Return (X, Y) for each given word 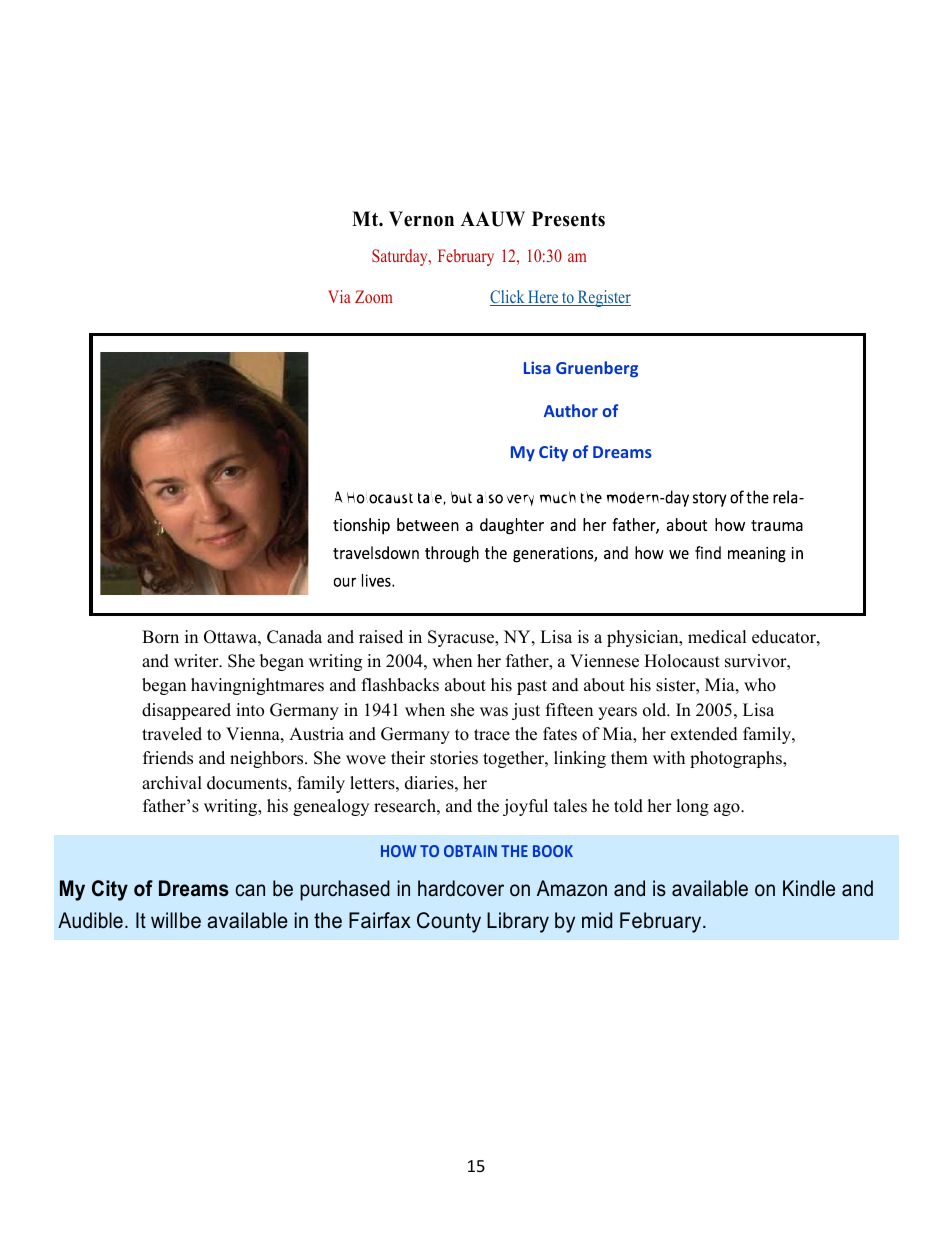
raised (381, 637)
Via (339, 296)
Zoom (374, 296)
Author (571, 410)
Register (603, 298)
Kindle (809, 888)
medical (717, 637)
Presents (568, 219)
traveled (172, 734)
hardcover (461, 888)
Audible (90, 920)
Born (160, 637)
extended (704, 734)
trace (492, 735)
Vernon (421, 219)
